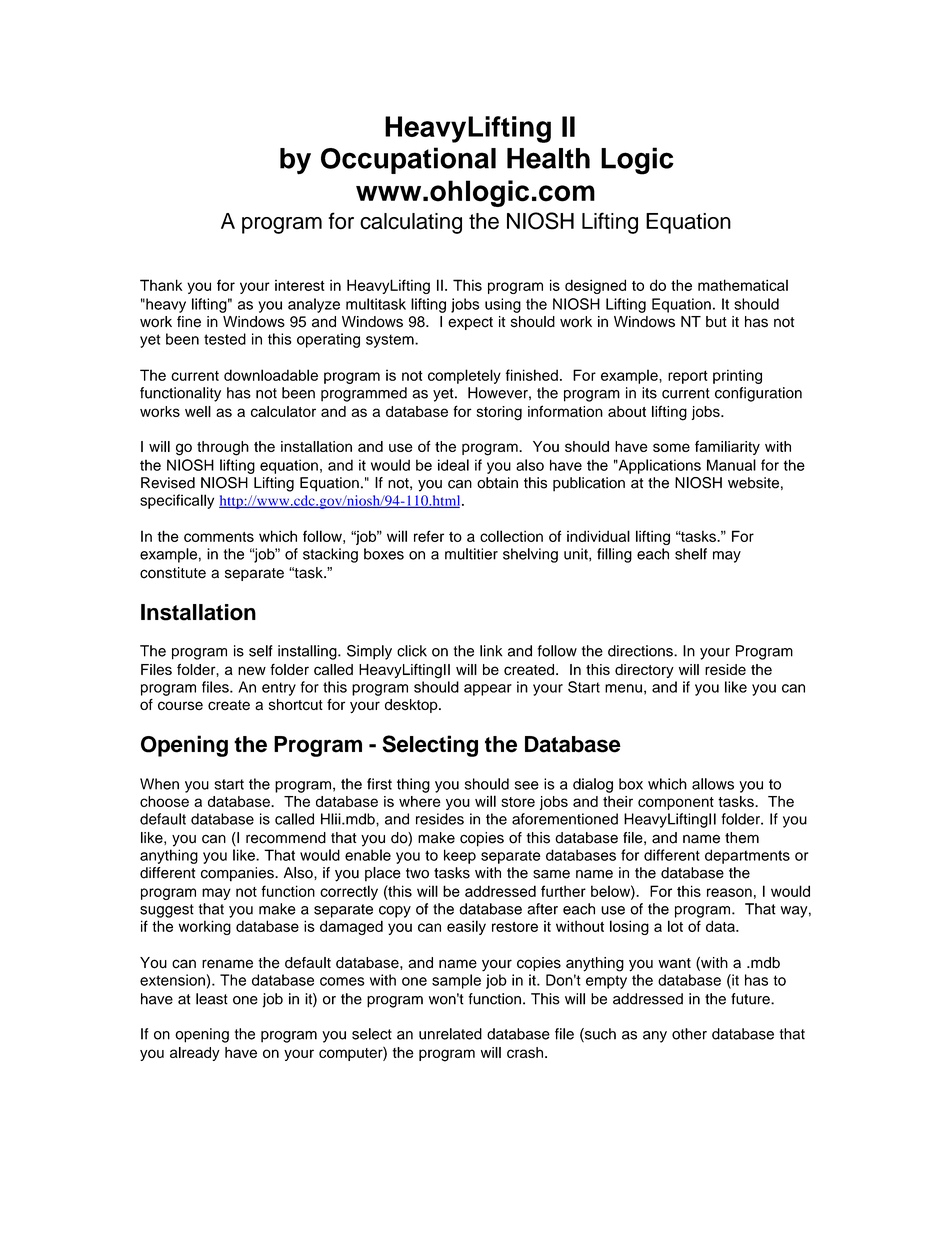 The image size is (952, 1233). I want to click on link, so click(491, 651).
